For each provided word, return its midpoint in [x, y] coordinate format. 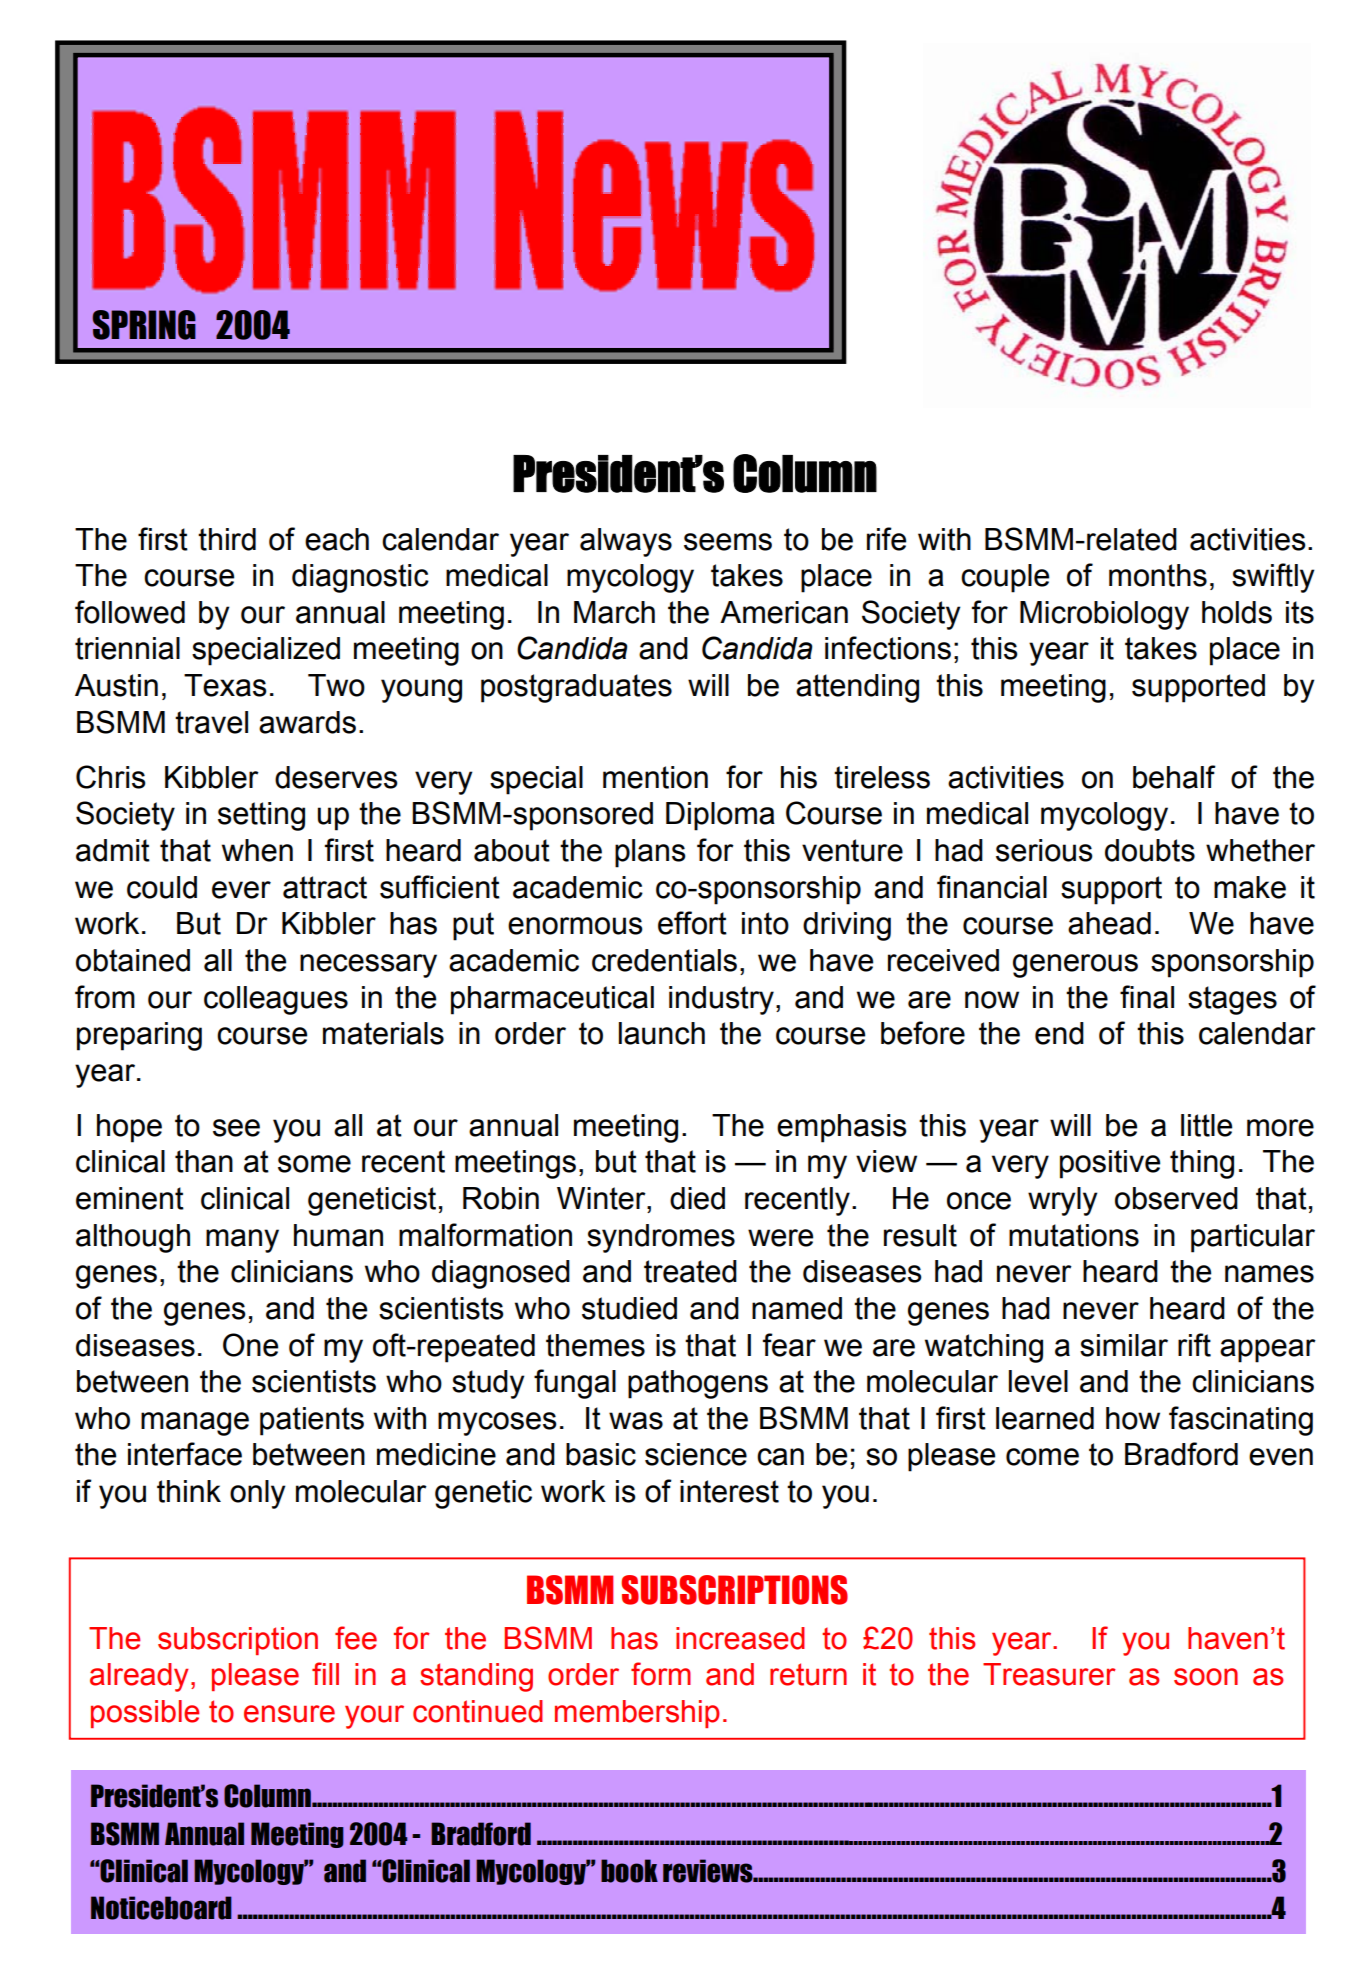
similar [1124, 1345]
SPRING [144, 325]
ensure [289, 1714]
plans [650, 853]
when [257, 850]
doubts [1150, 850]
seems [728, 542]
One [250, 1345]
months [1158, 575]
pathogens [698, 1384]
